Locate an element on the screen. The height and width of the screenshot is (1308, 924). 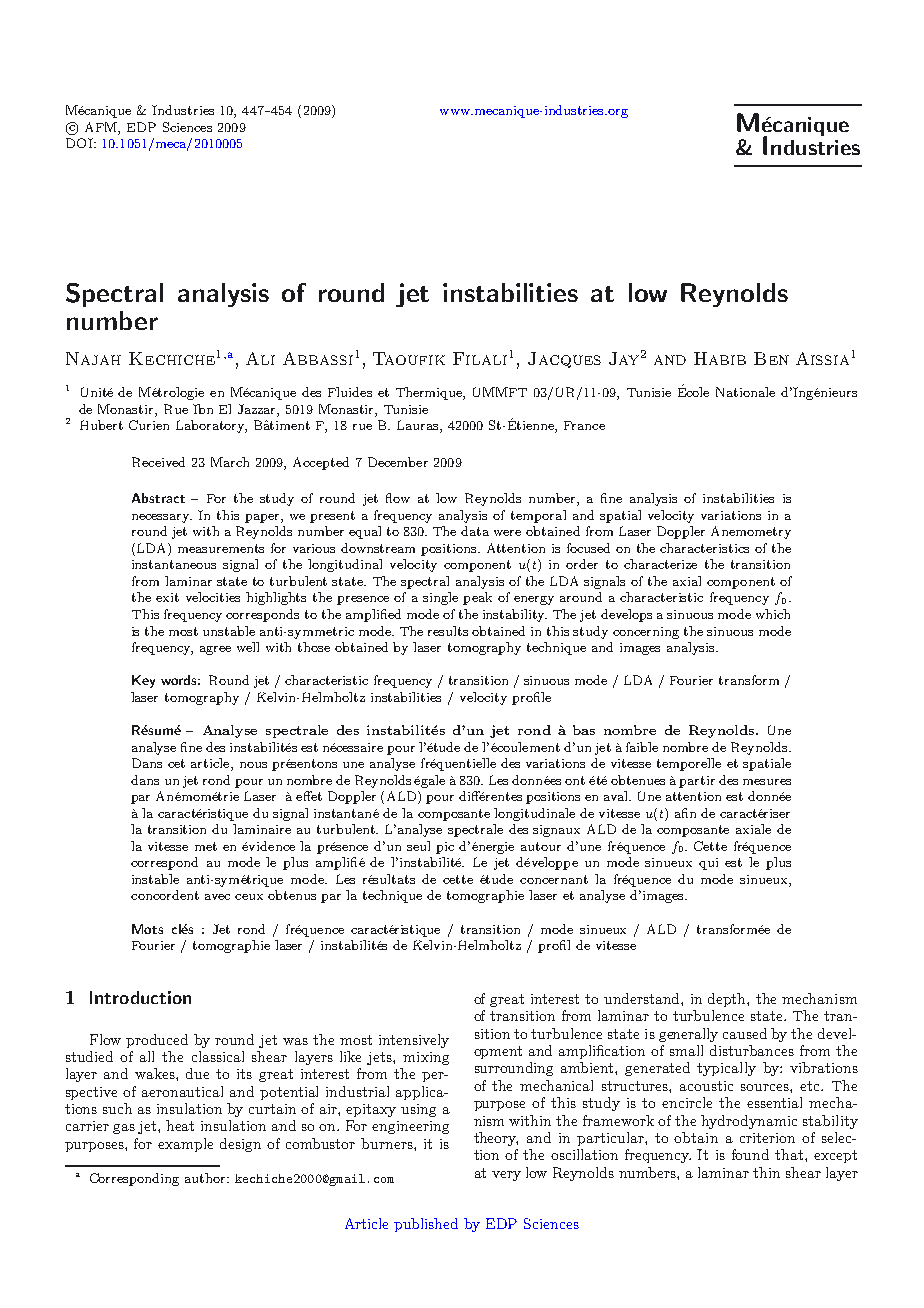
December is located at coordinates (398, 462).
